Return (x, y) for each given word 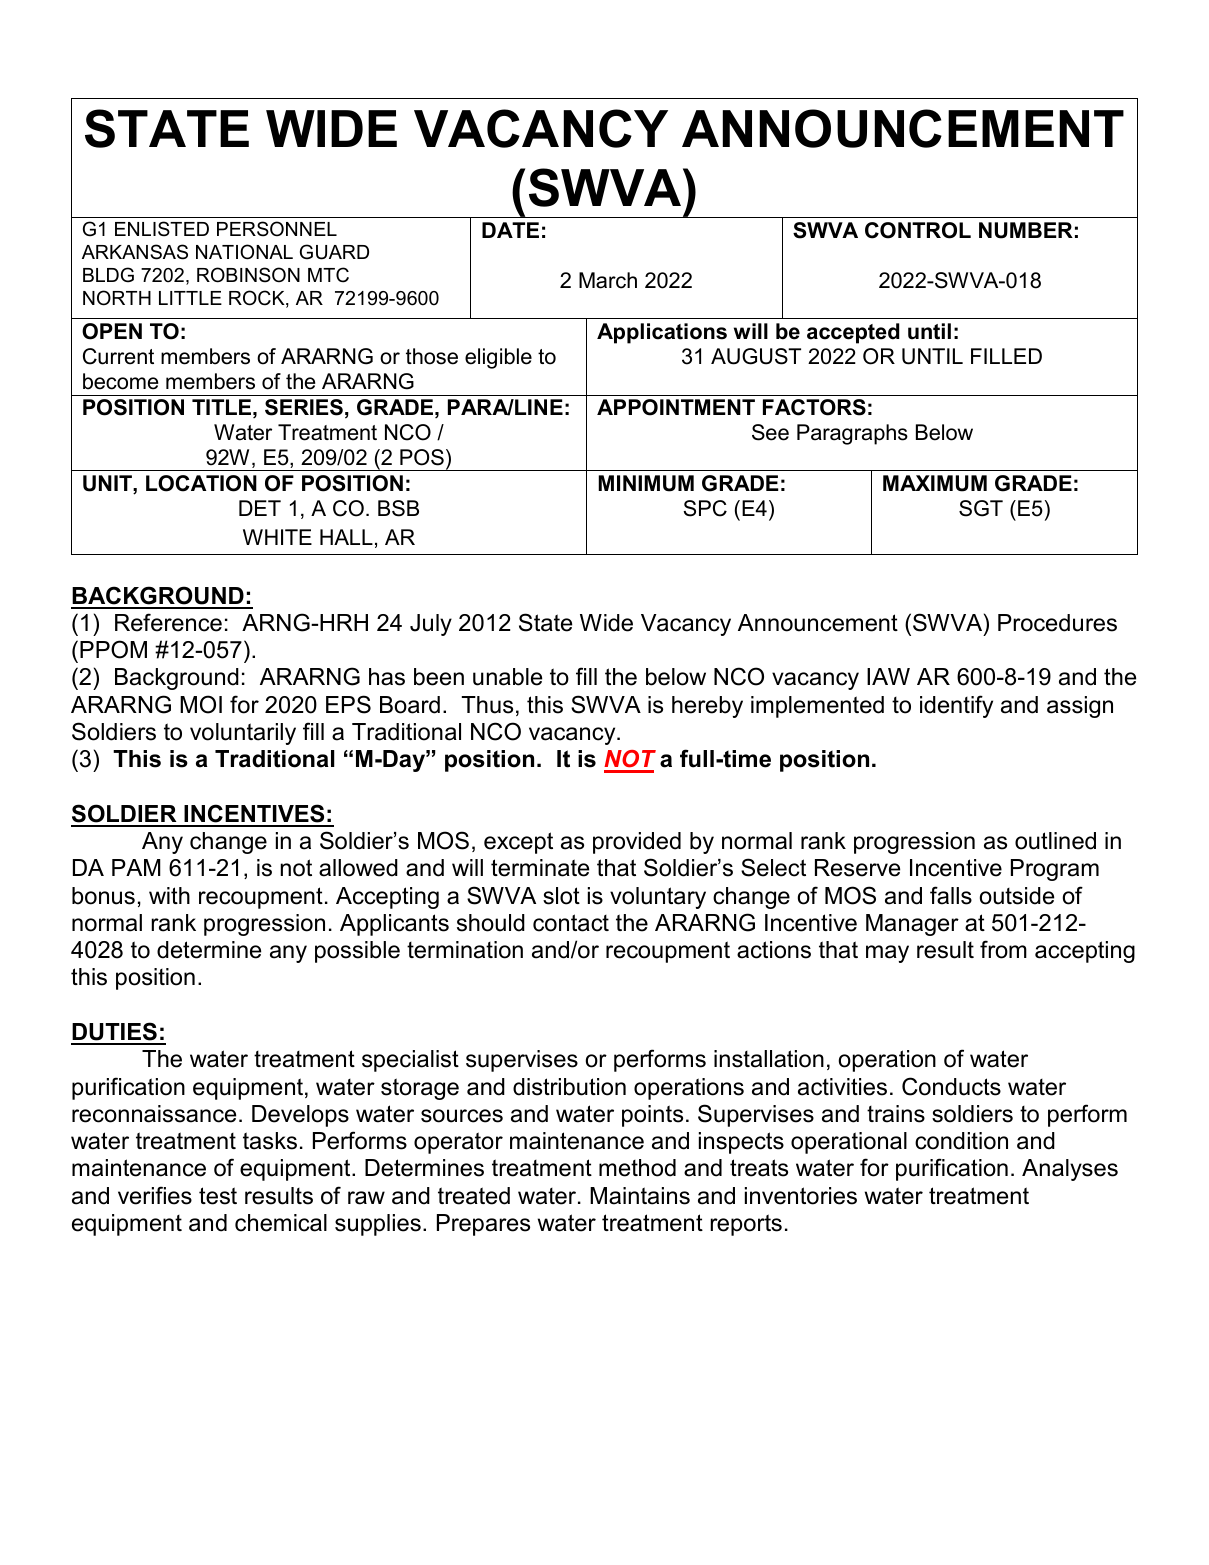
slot (561, 896)
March (608, 280)
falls (951, 895)
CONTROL (918, 230)
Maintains (640, 1196)
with (169, 895)
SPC (705, 508)
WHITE (277, 537)
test (218, 1196)
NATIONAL (244, 252)
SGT (981, 508)
